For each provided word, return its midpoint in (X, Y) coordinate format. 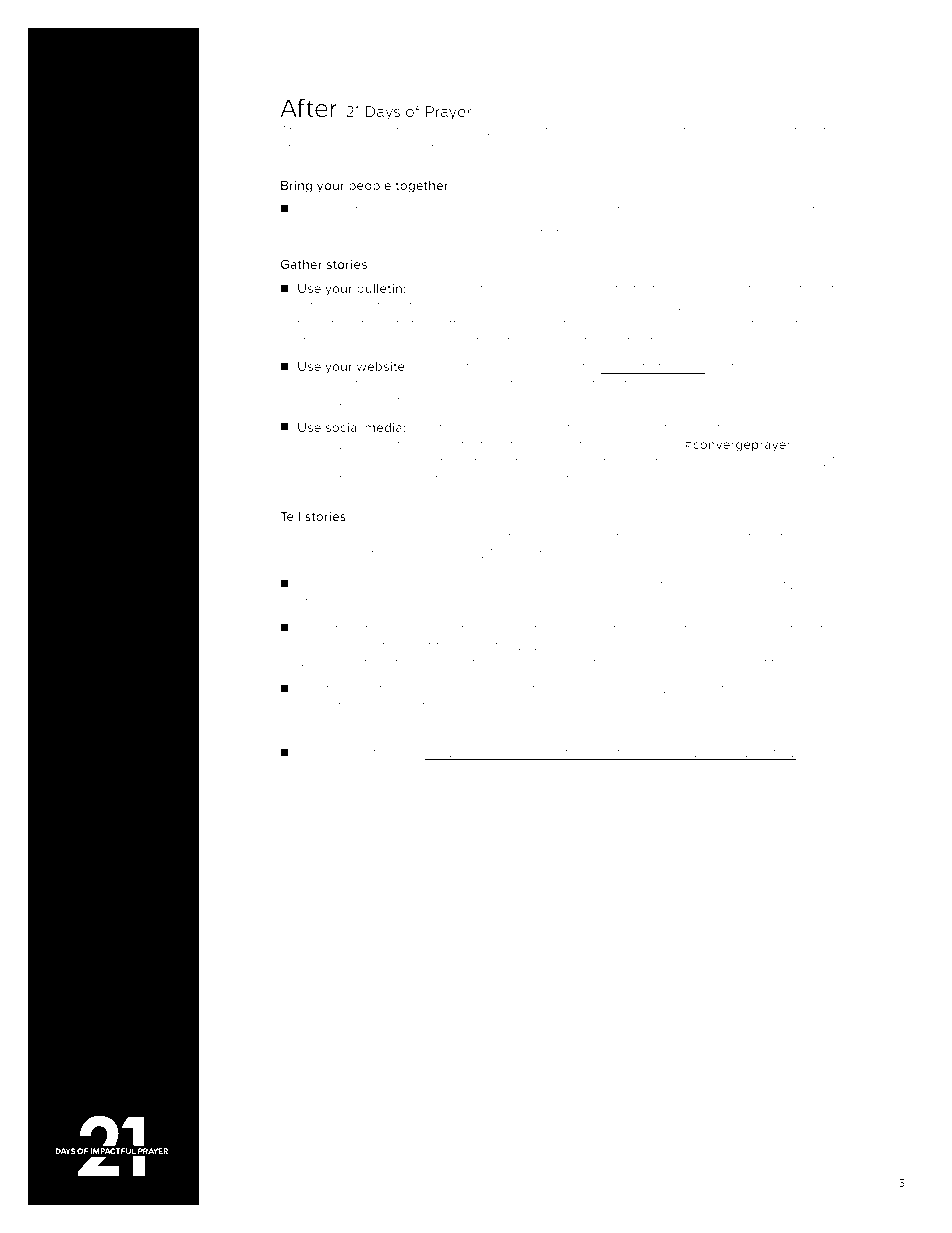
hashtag (599, 463)
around (409, 478)
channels (505, 723)
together (422, 186)
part (794, 463)
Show (401, 705)
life (826, 130)
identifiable (771, 662)
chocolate (599, 209)
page (313, 726)
